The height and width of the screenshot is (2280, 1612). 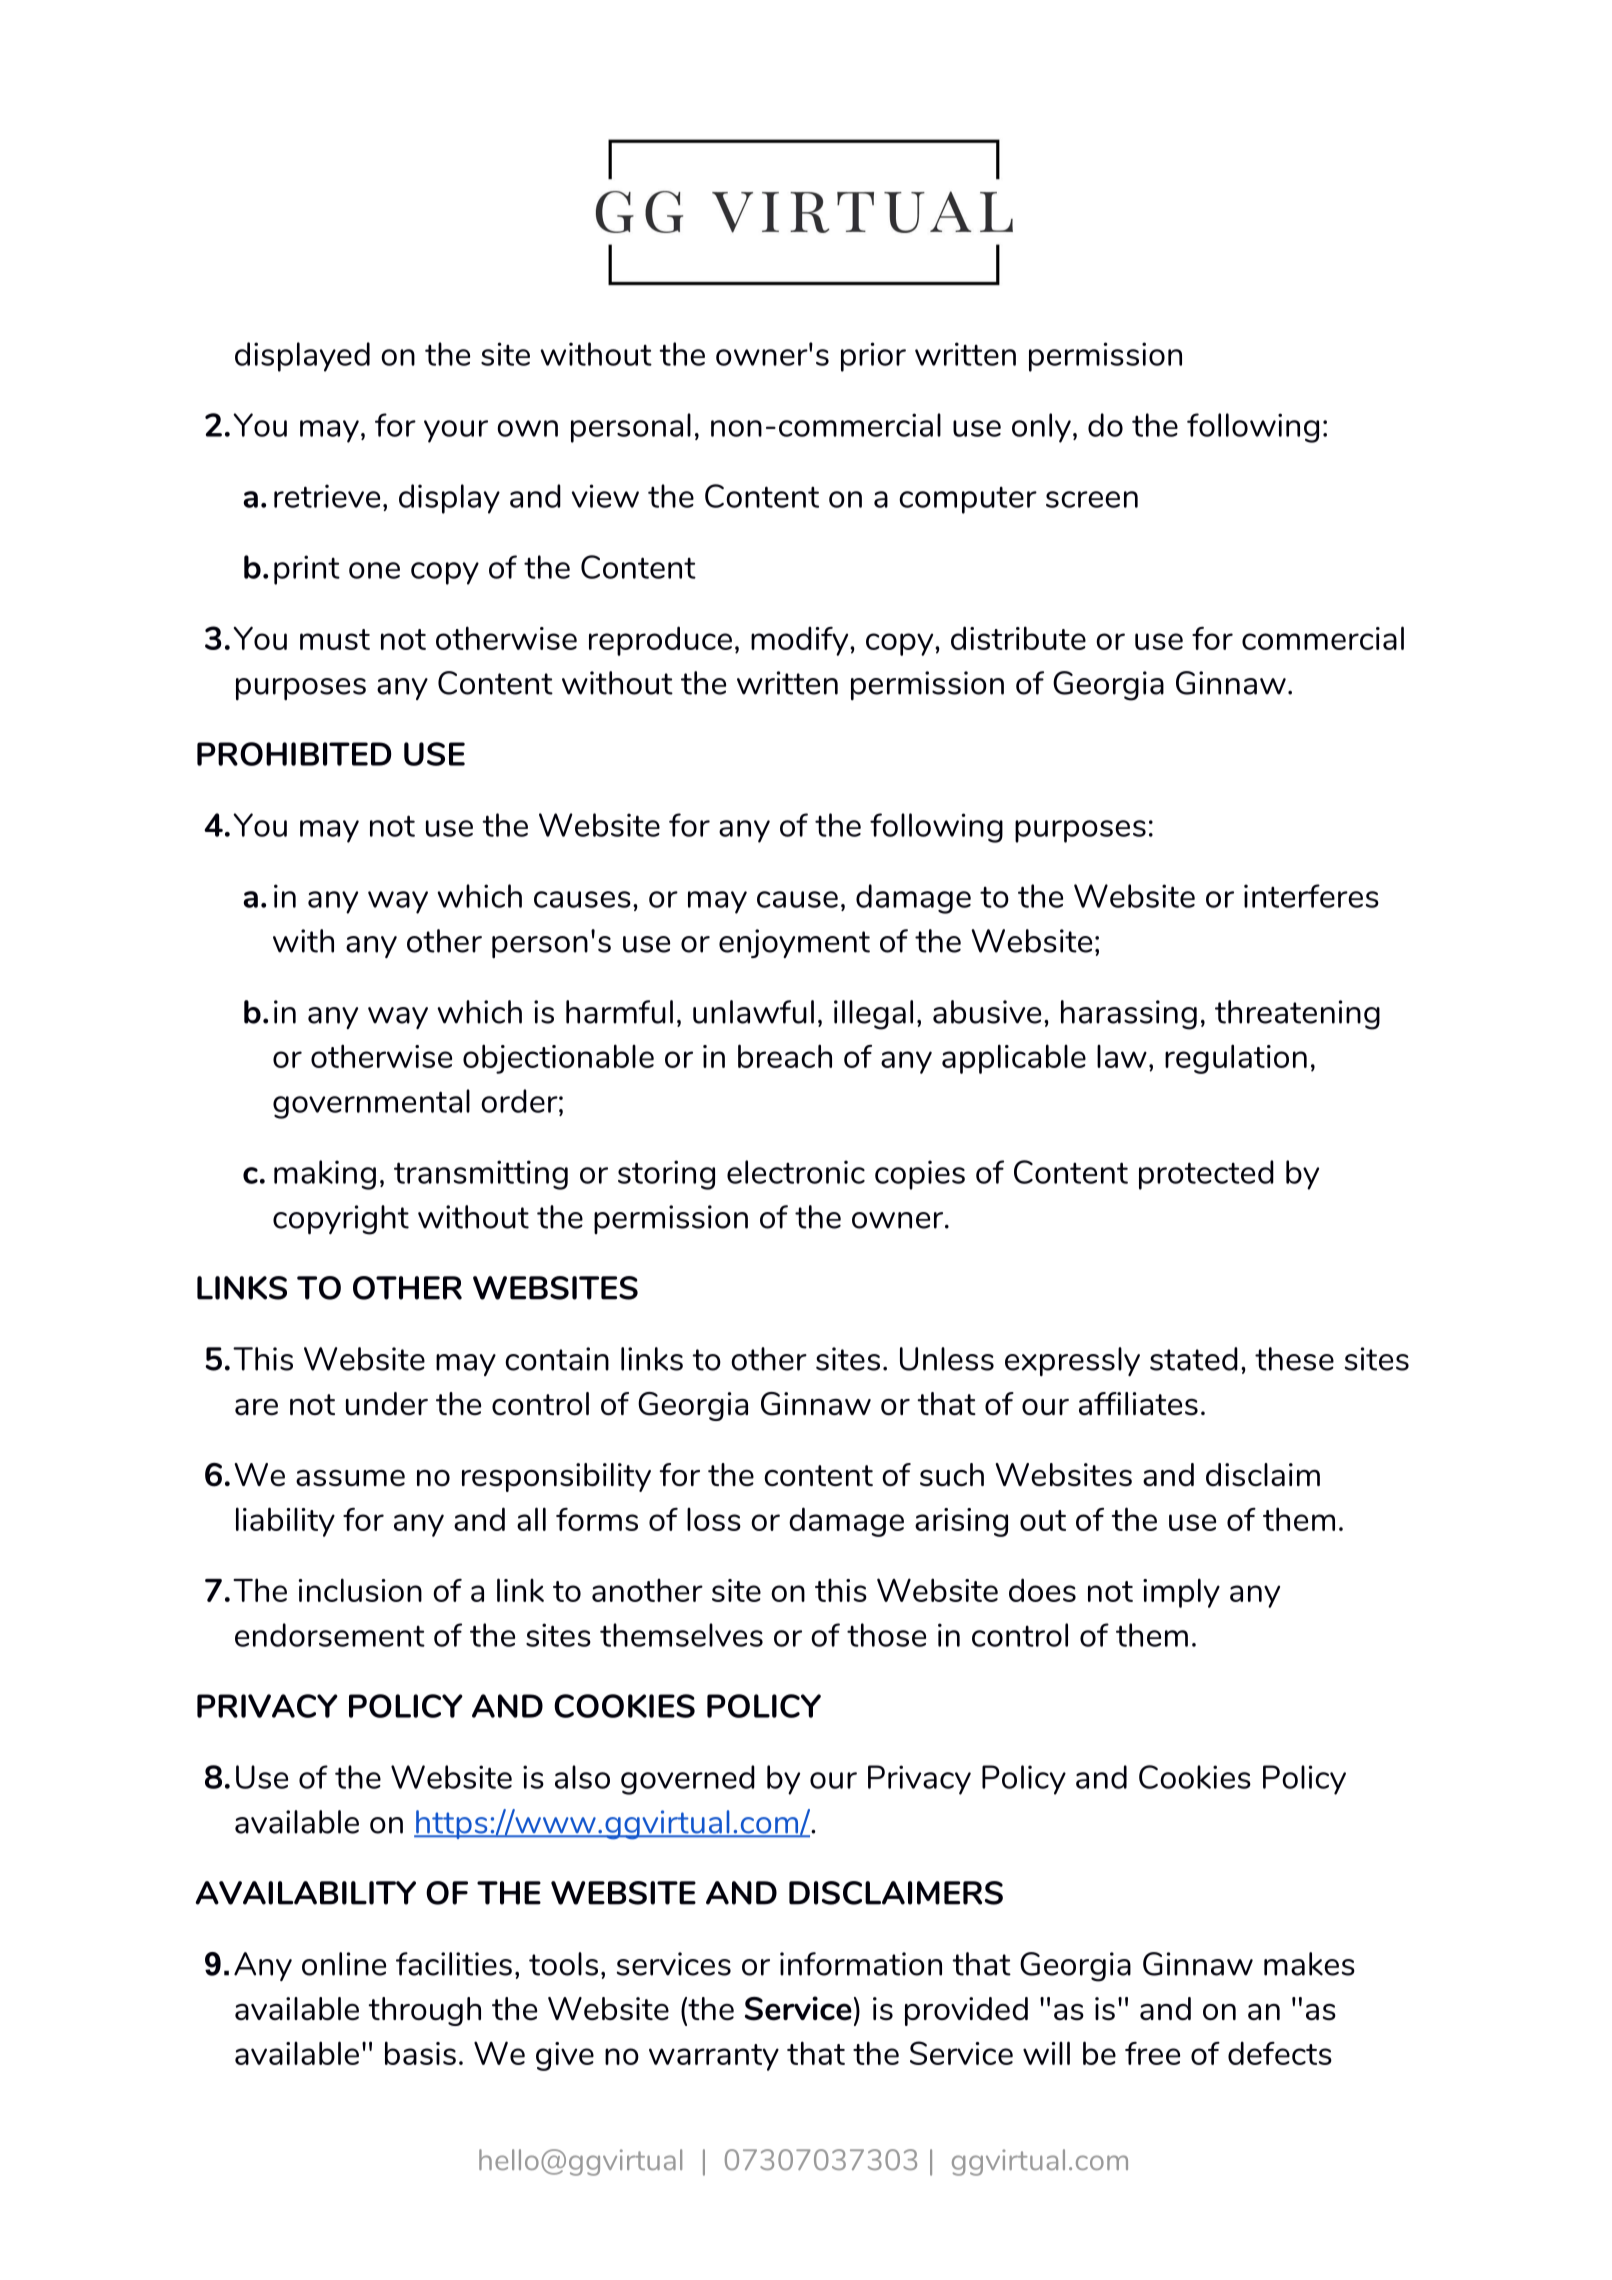 I want to click on your, so click(x=456, y=431).
